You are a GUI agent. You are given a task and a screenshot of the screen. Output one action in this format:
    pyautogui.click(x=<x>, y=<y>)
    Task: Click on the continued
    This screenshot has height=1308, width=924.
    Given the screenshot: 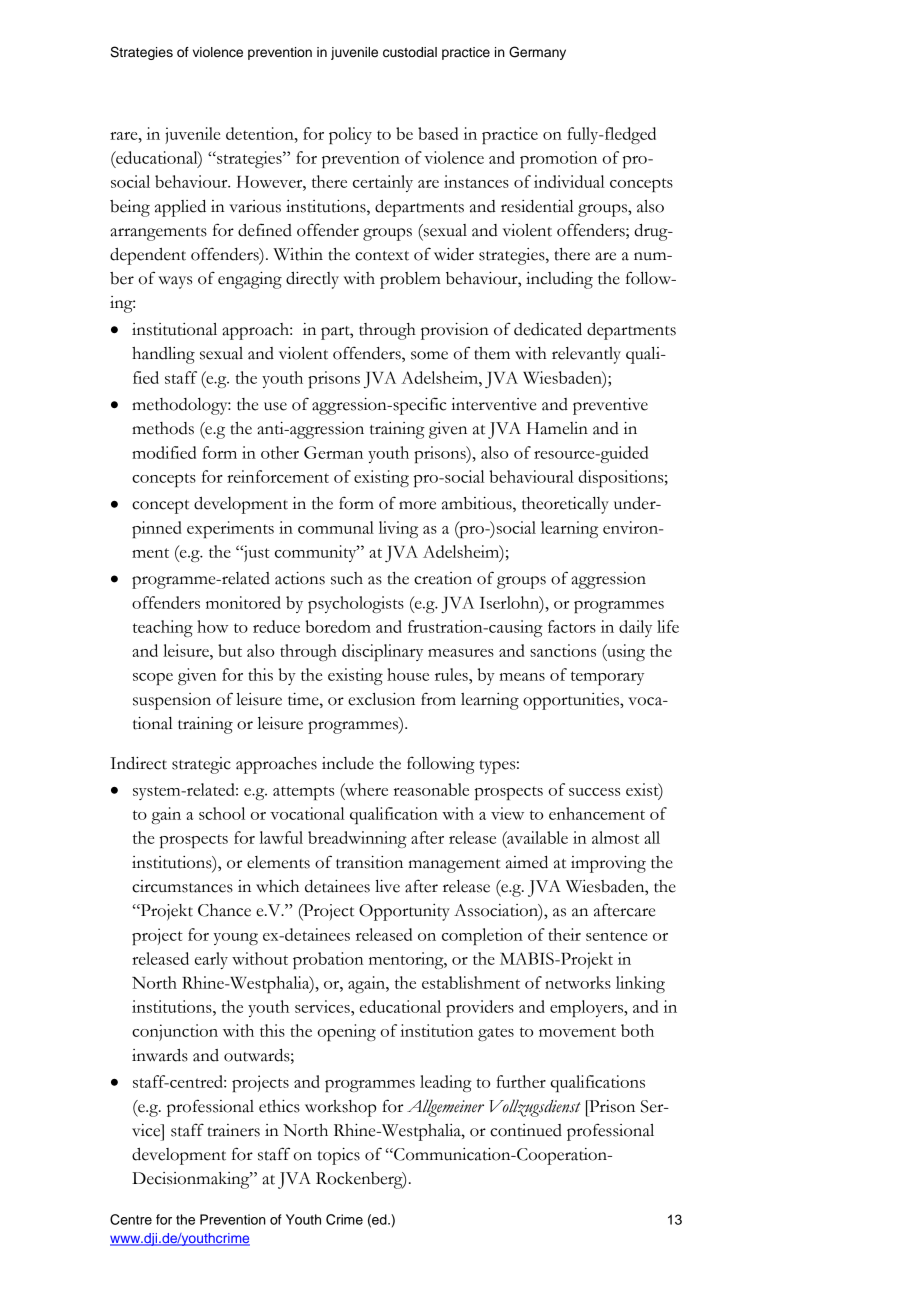 What is the action you would take?
    pyautogui.click(x=526, y=1130)
